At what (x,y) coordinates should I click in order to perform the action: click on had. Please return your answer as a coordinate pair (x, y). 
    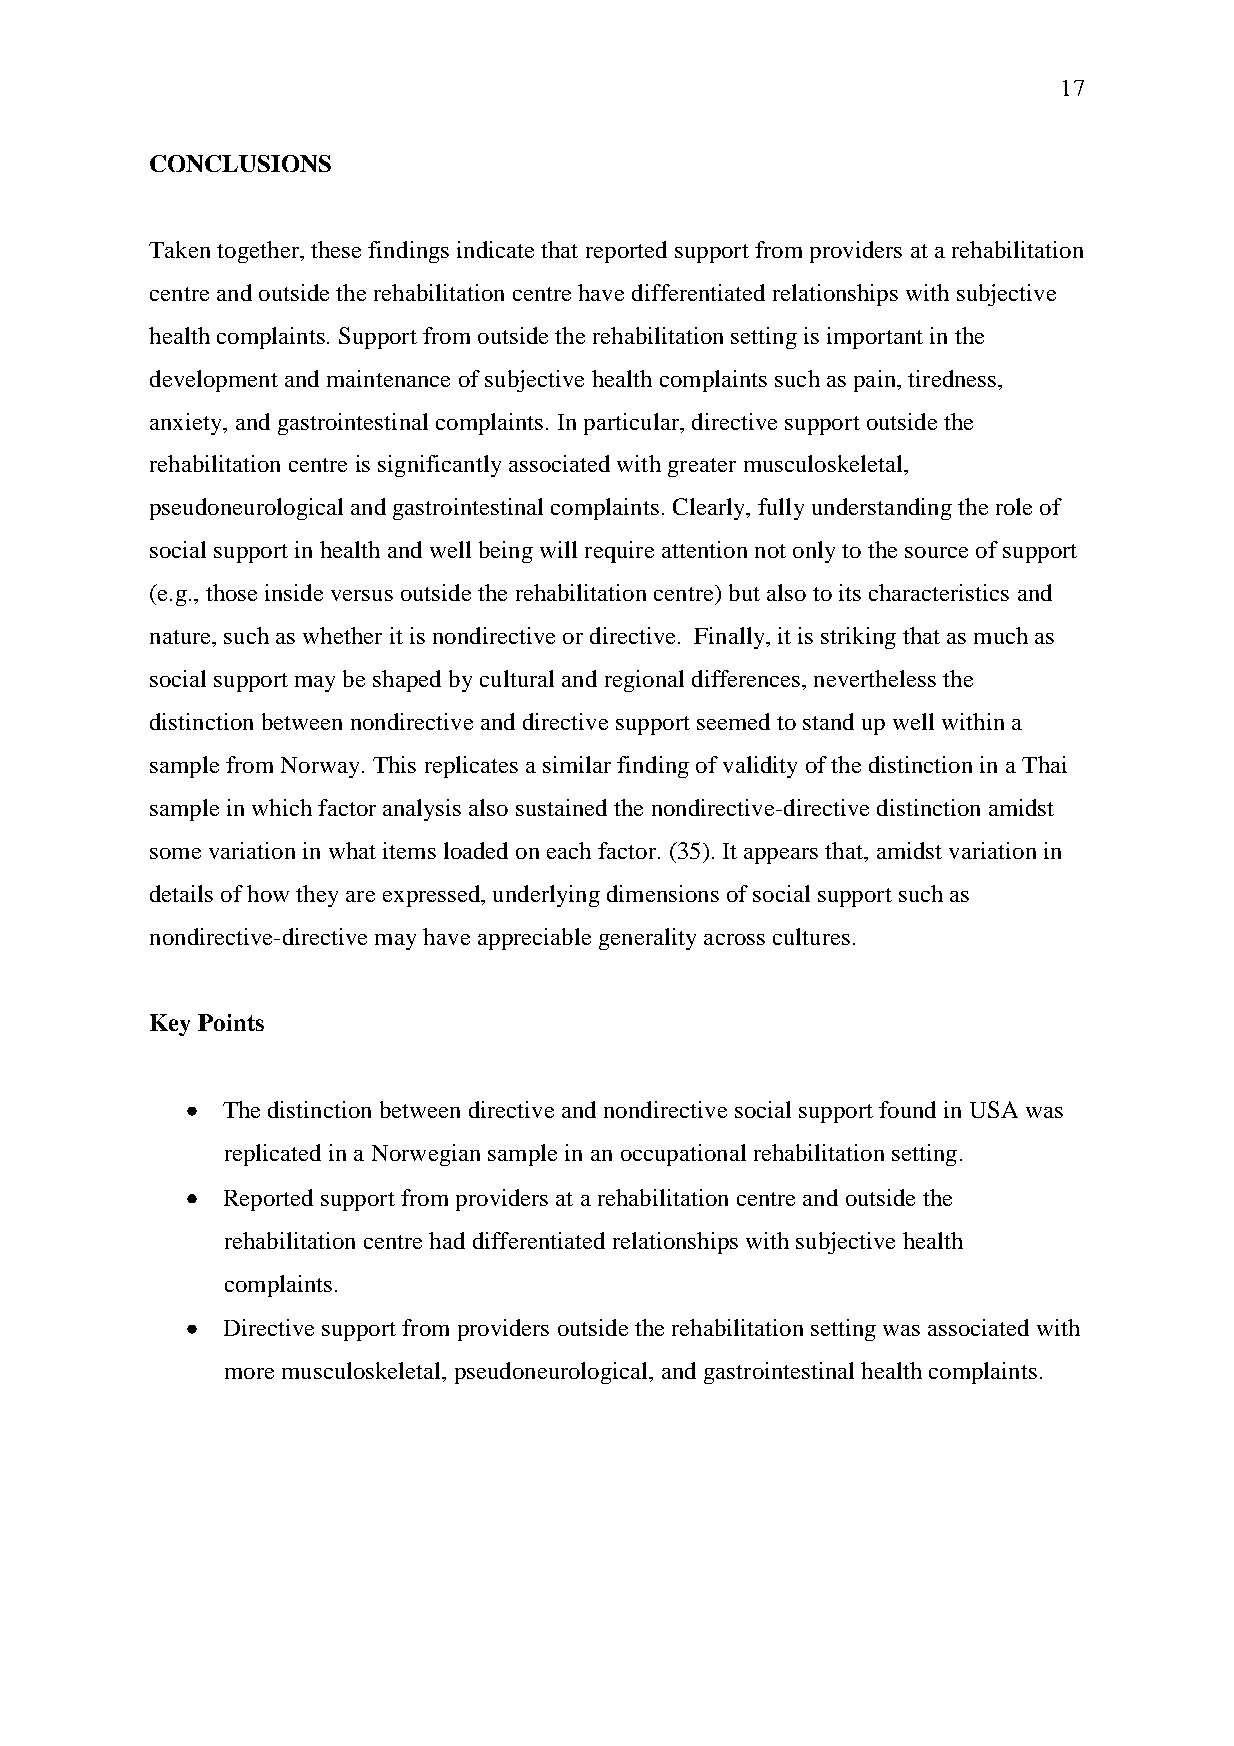
    Looking at the image, I should click on (447, 1240).
